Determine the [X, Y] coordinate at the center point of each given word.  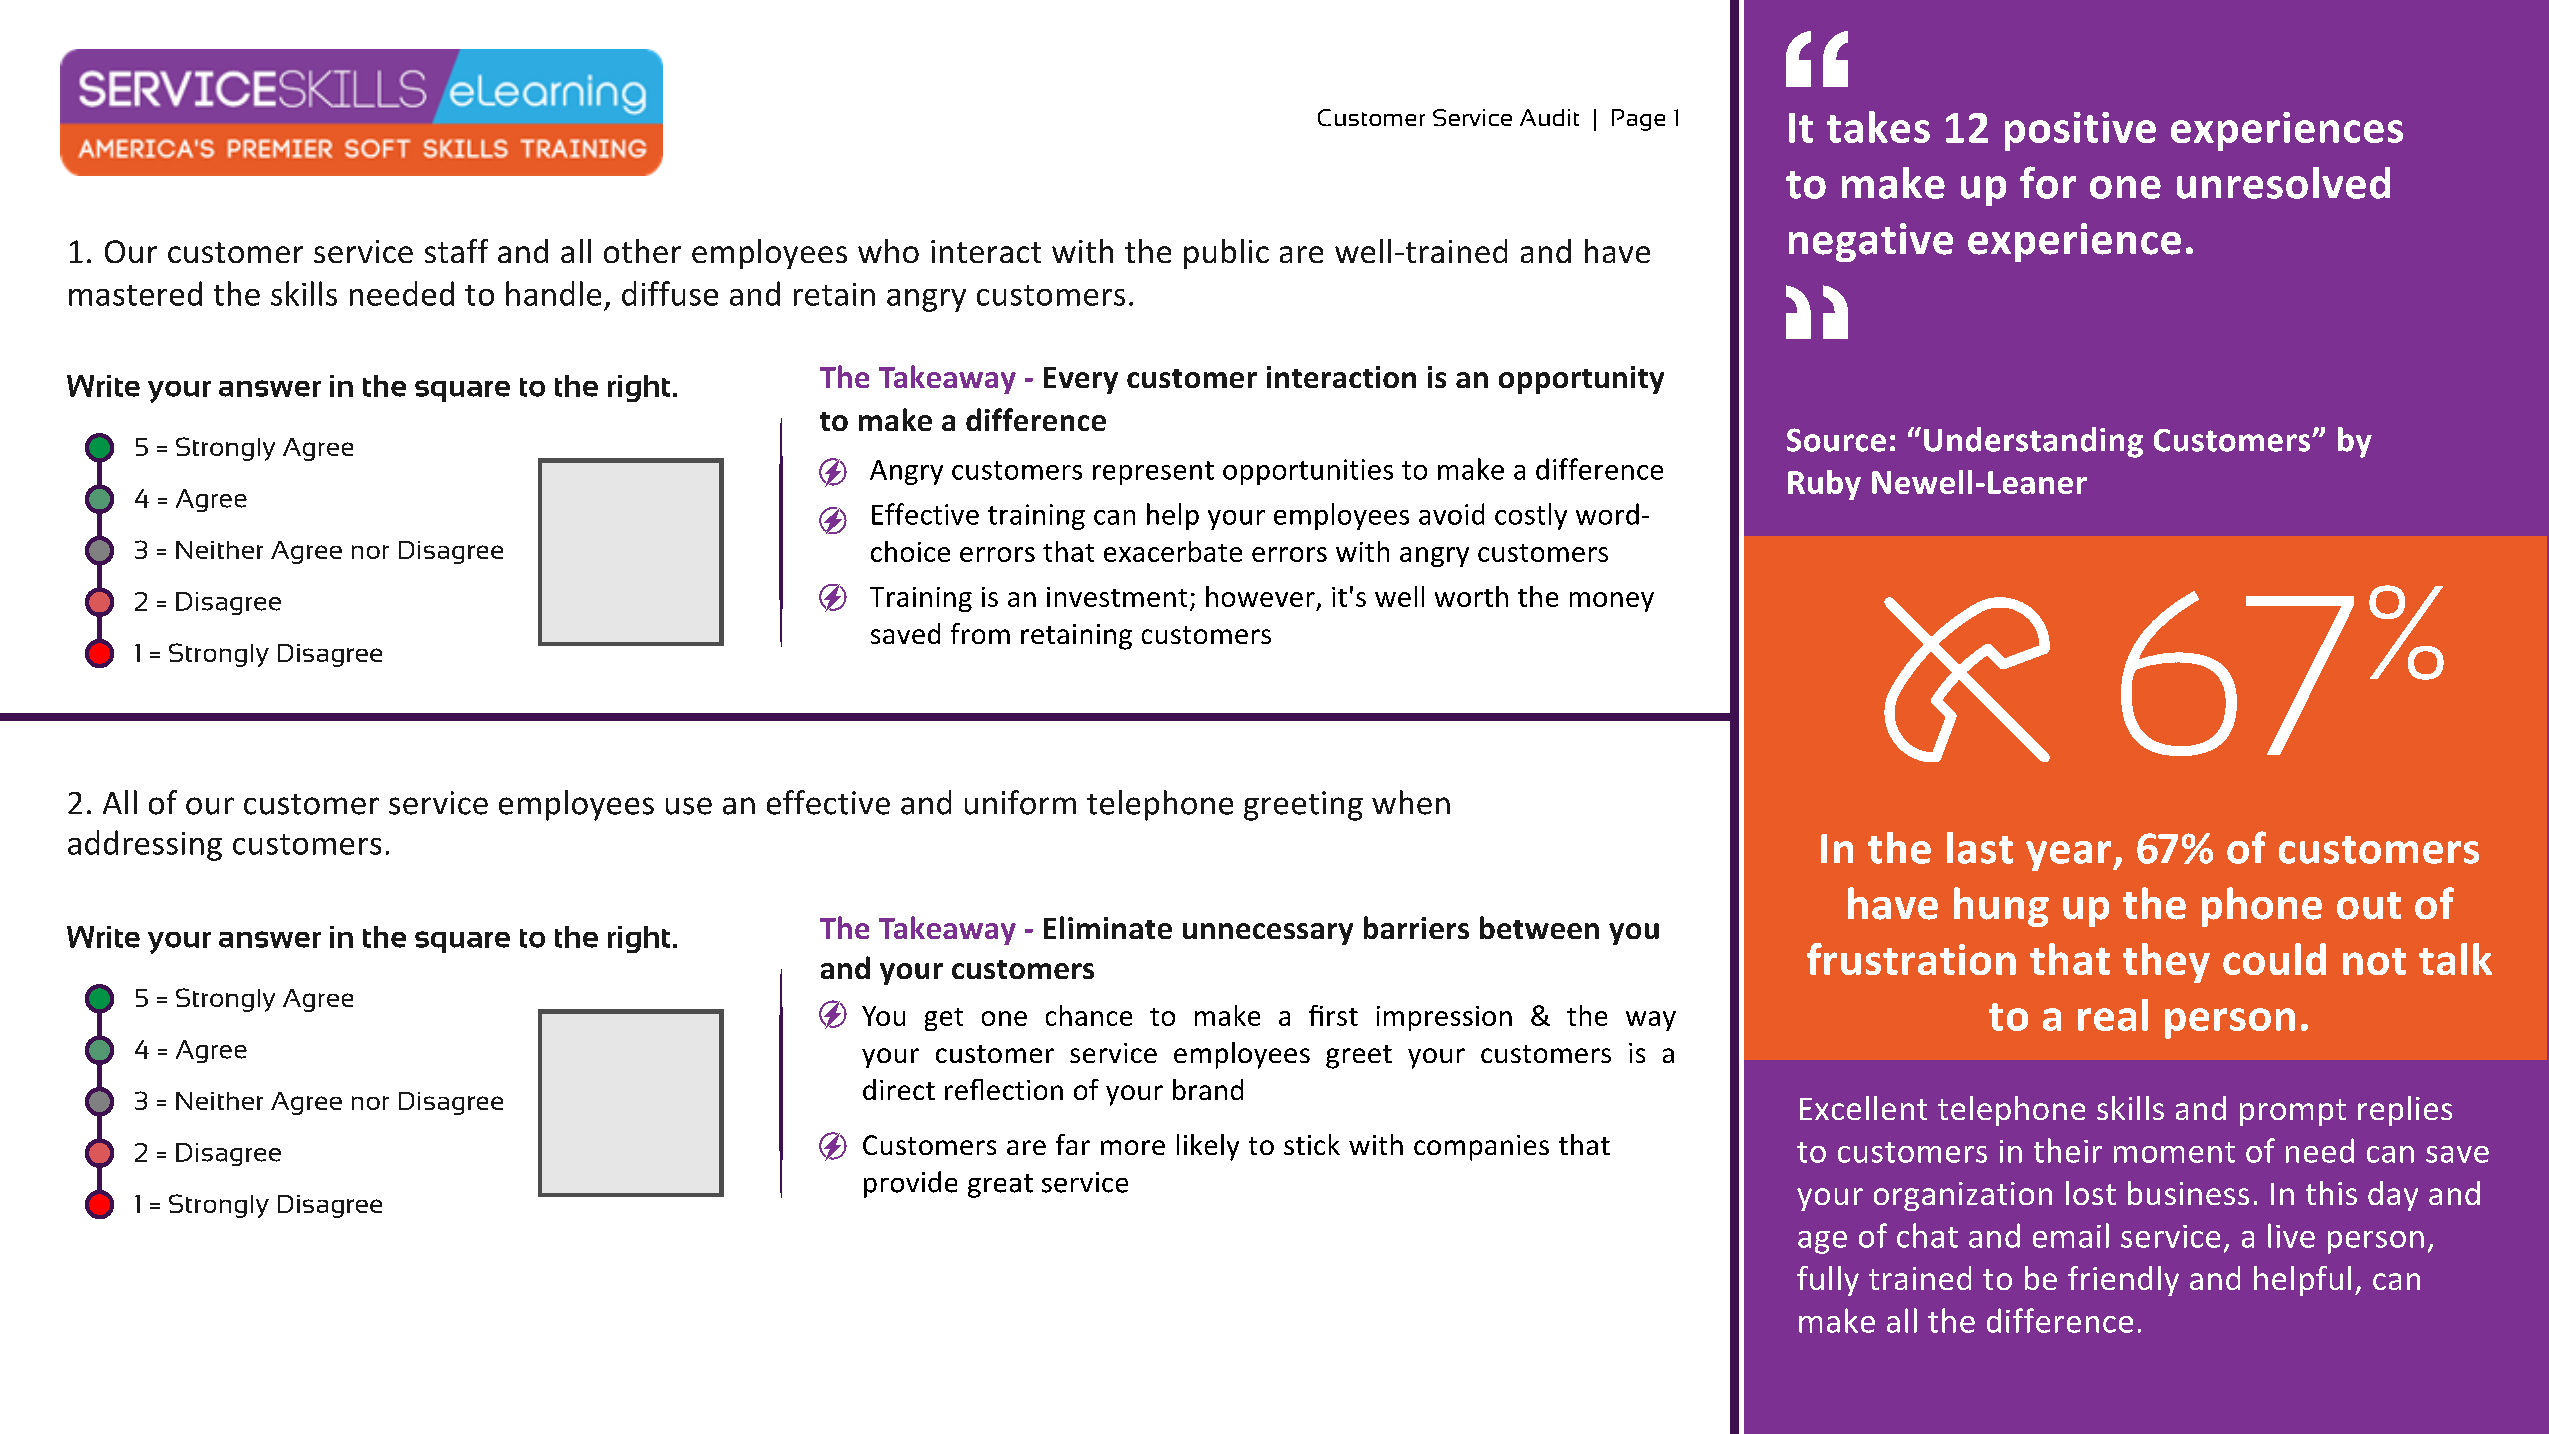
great [1000, 1186]
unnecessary [1268, 934]
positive [2080, 131]
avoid [1451, 514]
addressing [145, 845]
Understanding [2033, 442]
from [980, 633]
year [2070, 856]
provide [910, 1184]
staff [456, 251]
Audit [1549, 117]
